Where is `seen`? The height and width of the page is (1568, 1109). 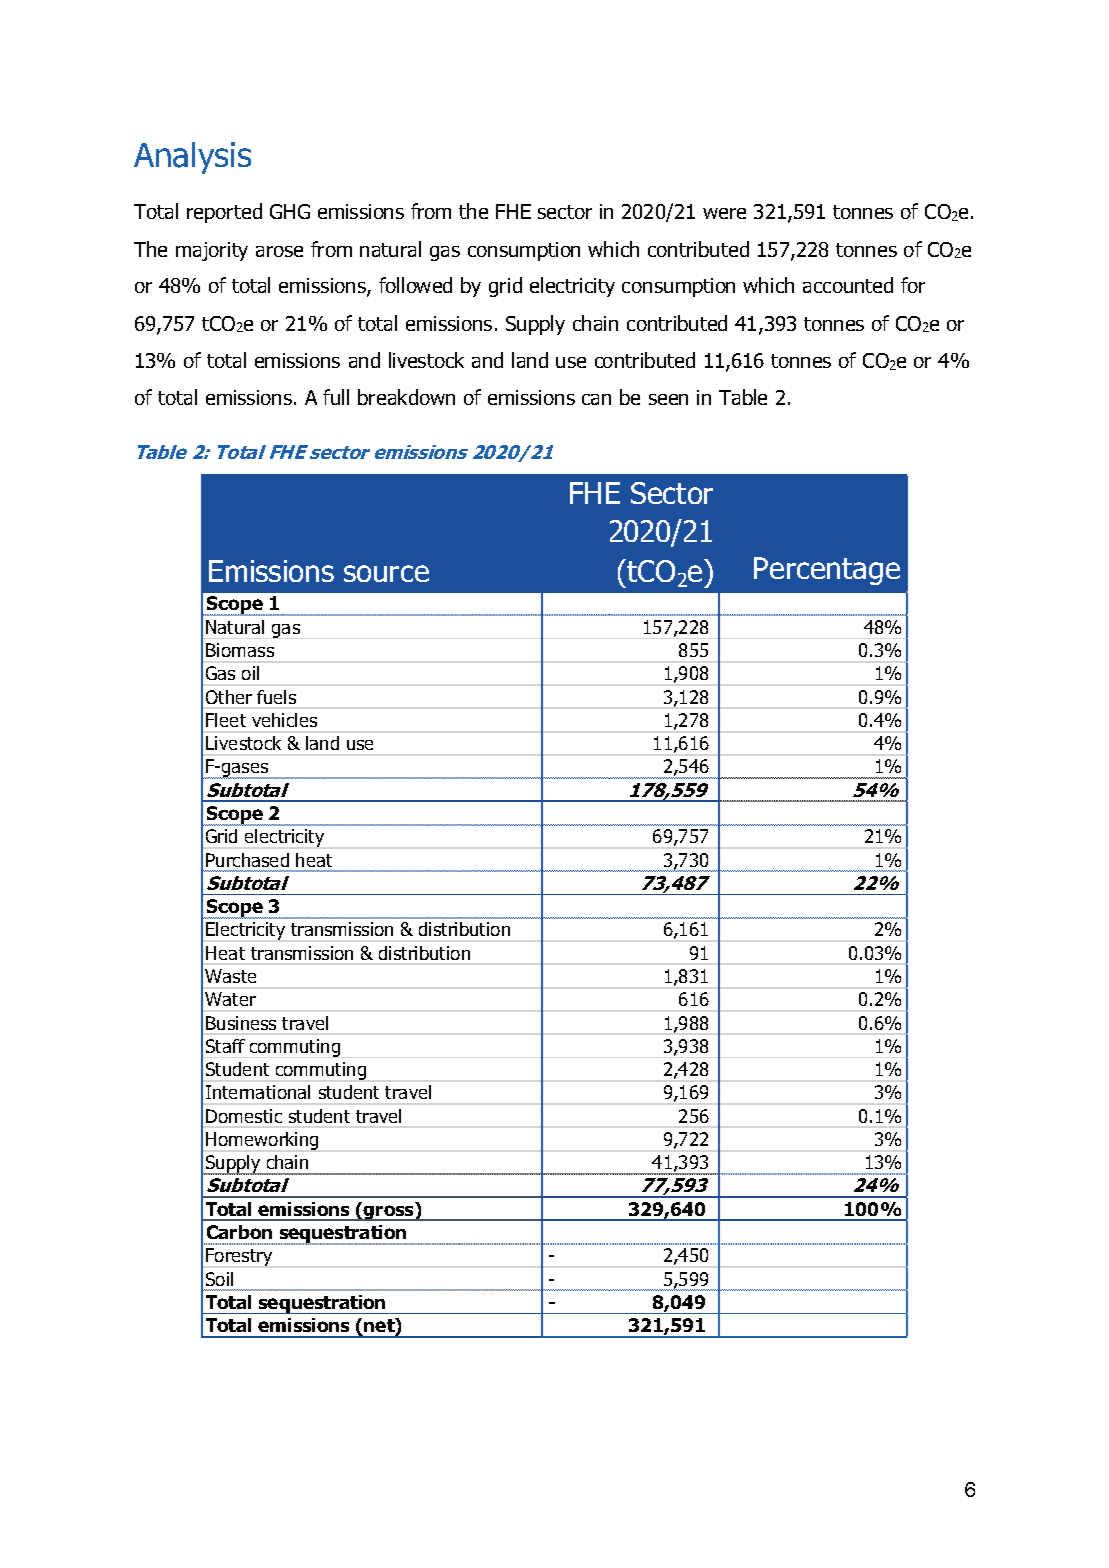
seen is located at coordinates (668, 399).
